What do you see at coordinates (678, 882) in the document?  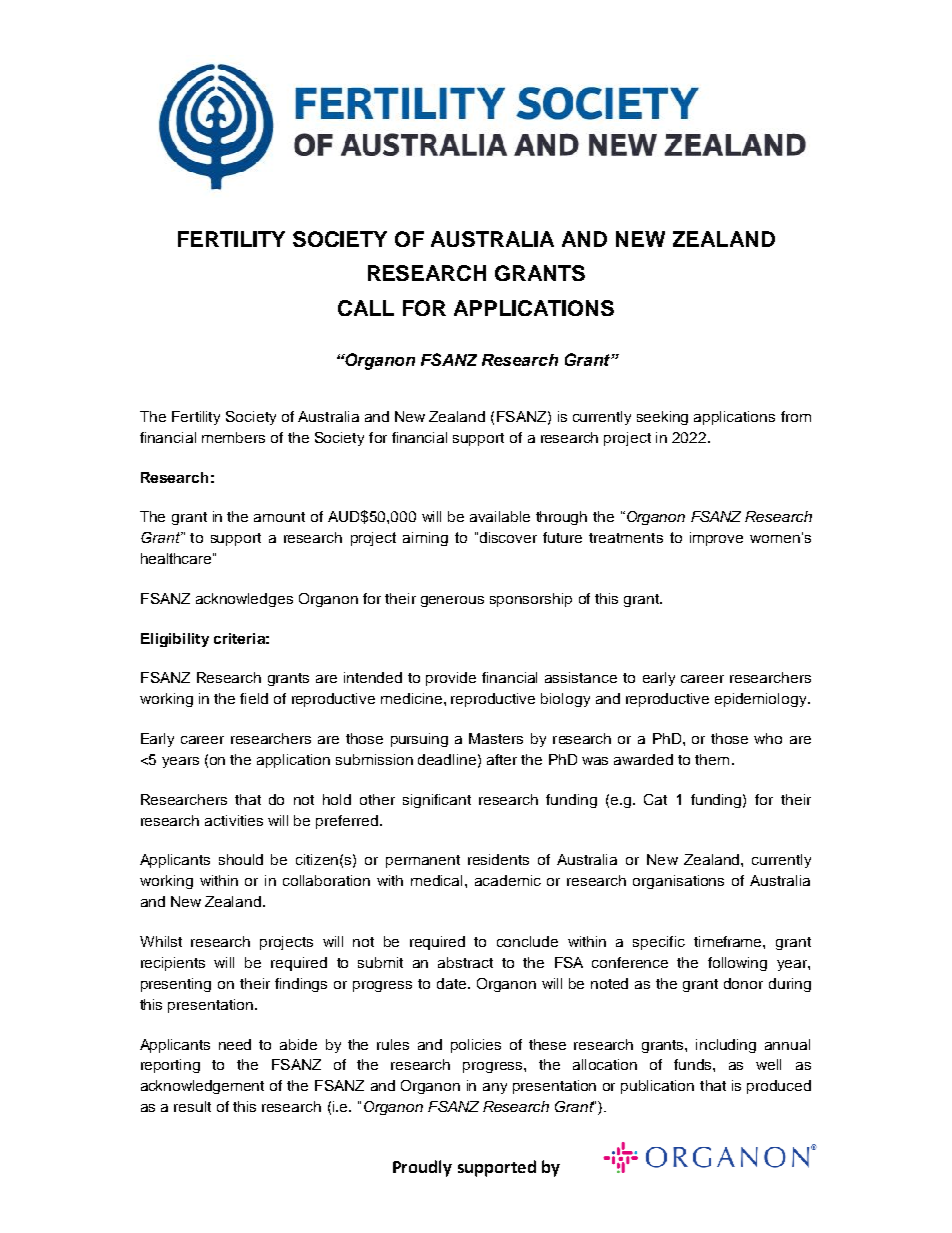 I see `organisations` at bounding box center [678, 882].
